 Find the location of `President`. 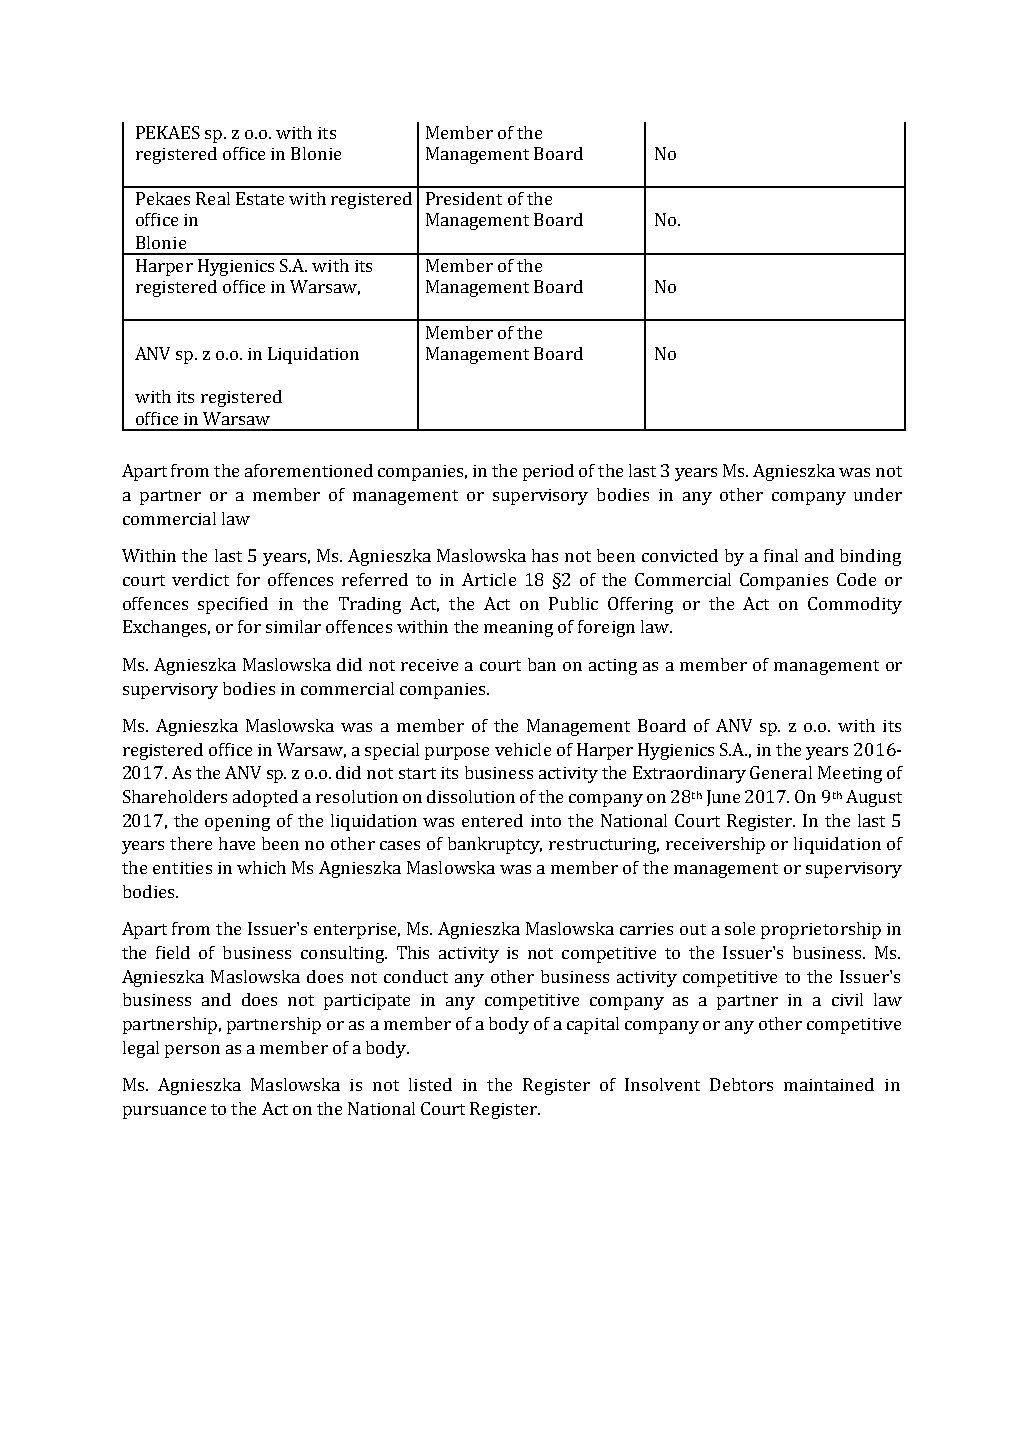

President is located at coordinates (464, 198).
